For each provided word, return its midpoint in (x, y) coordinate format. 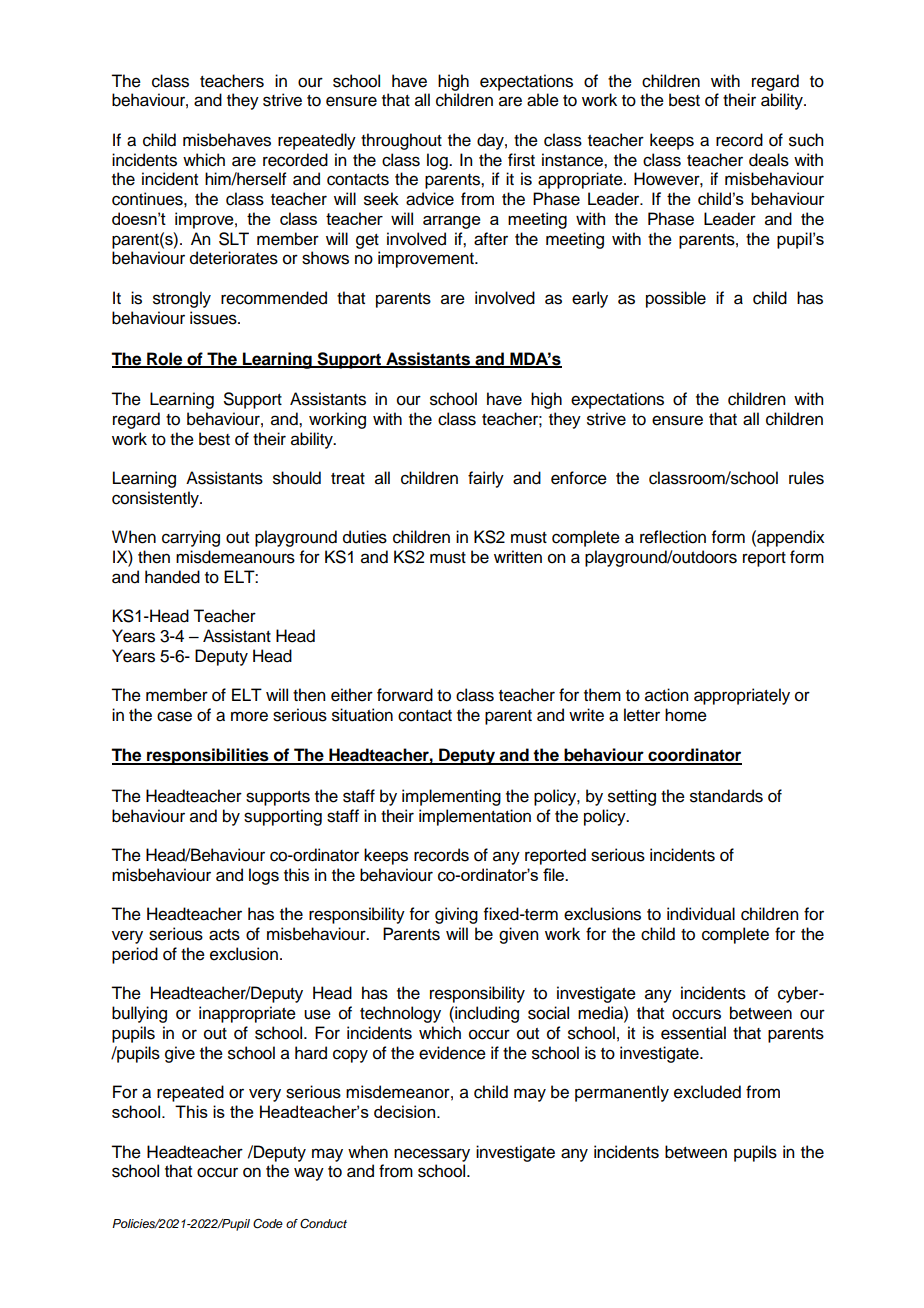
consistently (156, 499)
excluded (707, 1092)
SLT (234, 239)
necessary (432, 1155)
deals (769, 160)
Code (268, 1224)
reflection (673, 537)
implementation (475, 817)
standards (726, 796)
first (521, 160)
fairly (486, 479)
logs (264, 876)
